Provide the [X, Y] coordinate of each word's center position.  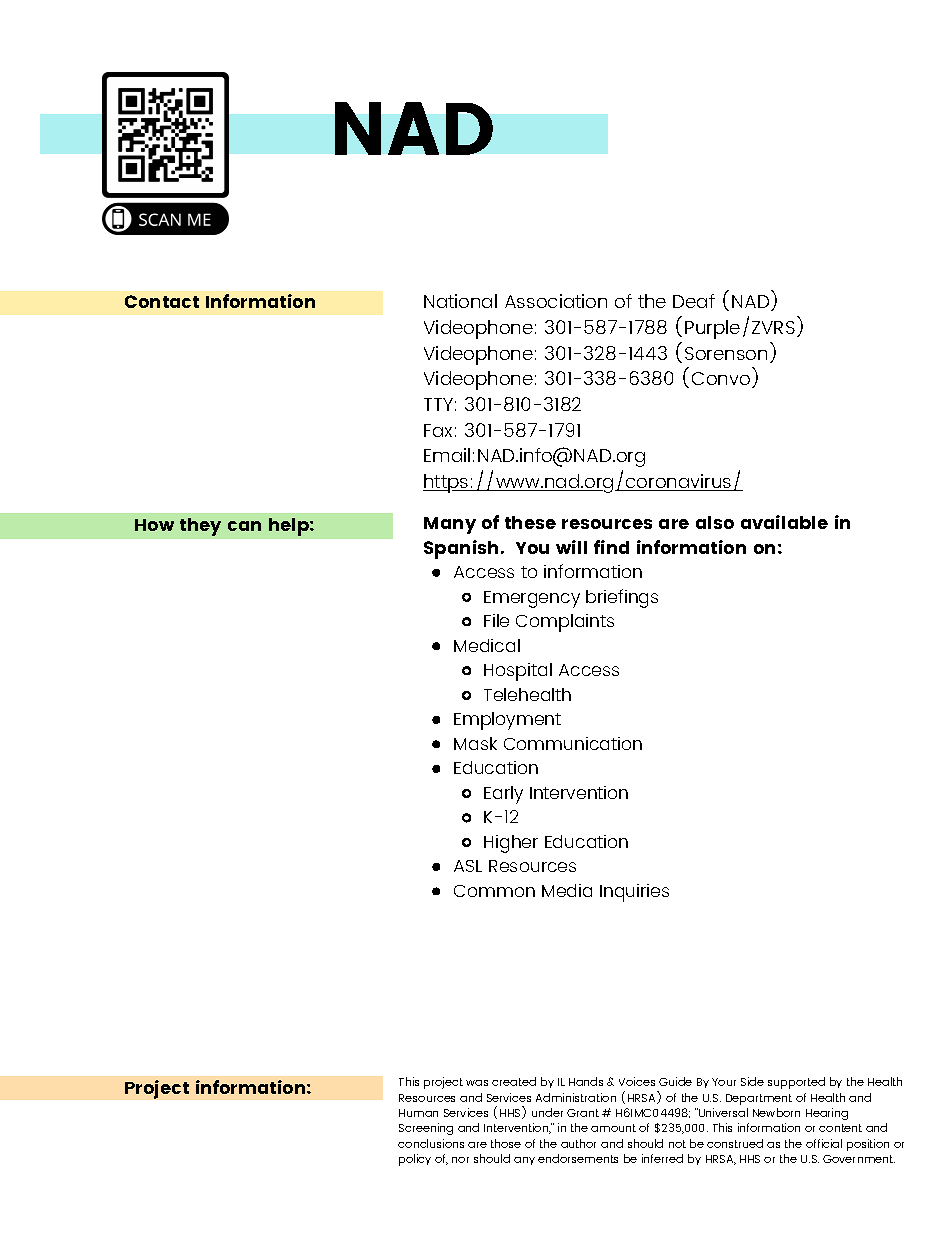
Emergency [532, 599]
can [244, 526]
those [506, 1143]
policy [415, 1160]
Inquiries [634, 893]
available [784, 522]
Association [556, 301]
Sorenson [726, 353]
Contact [162, 301]
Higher [511, 844]
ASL [468, 866]
